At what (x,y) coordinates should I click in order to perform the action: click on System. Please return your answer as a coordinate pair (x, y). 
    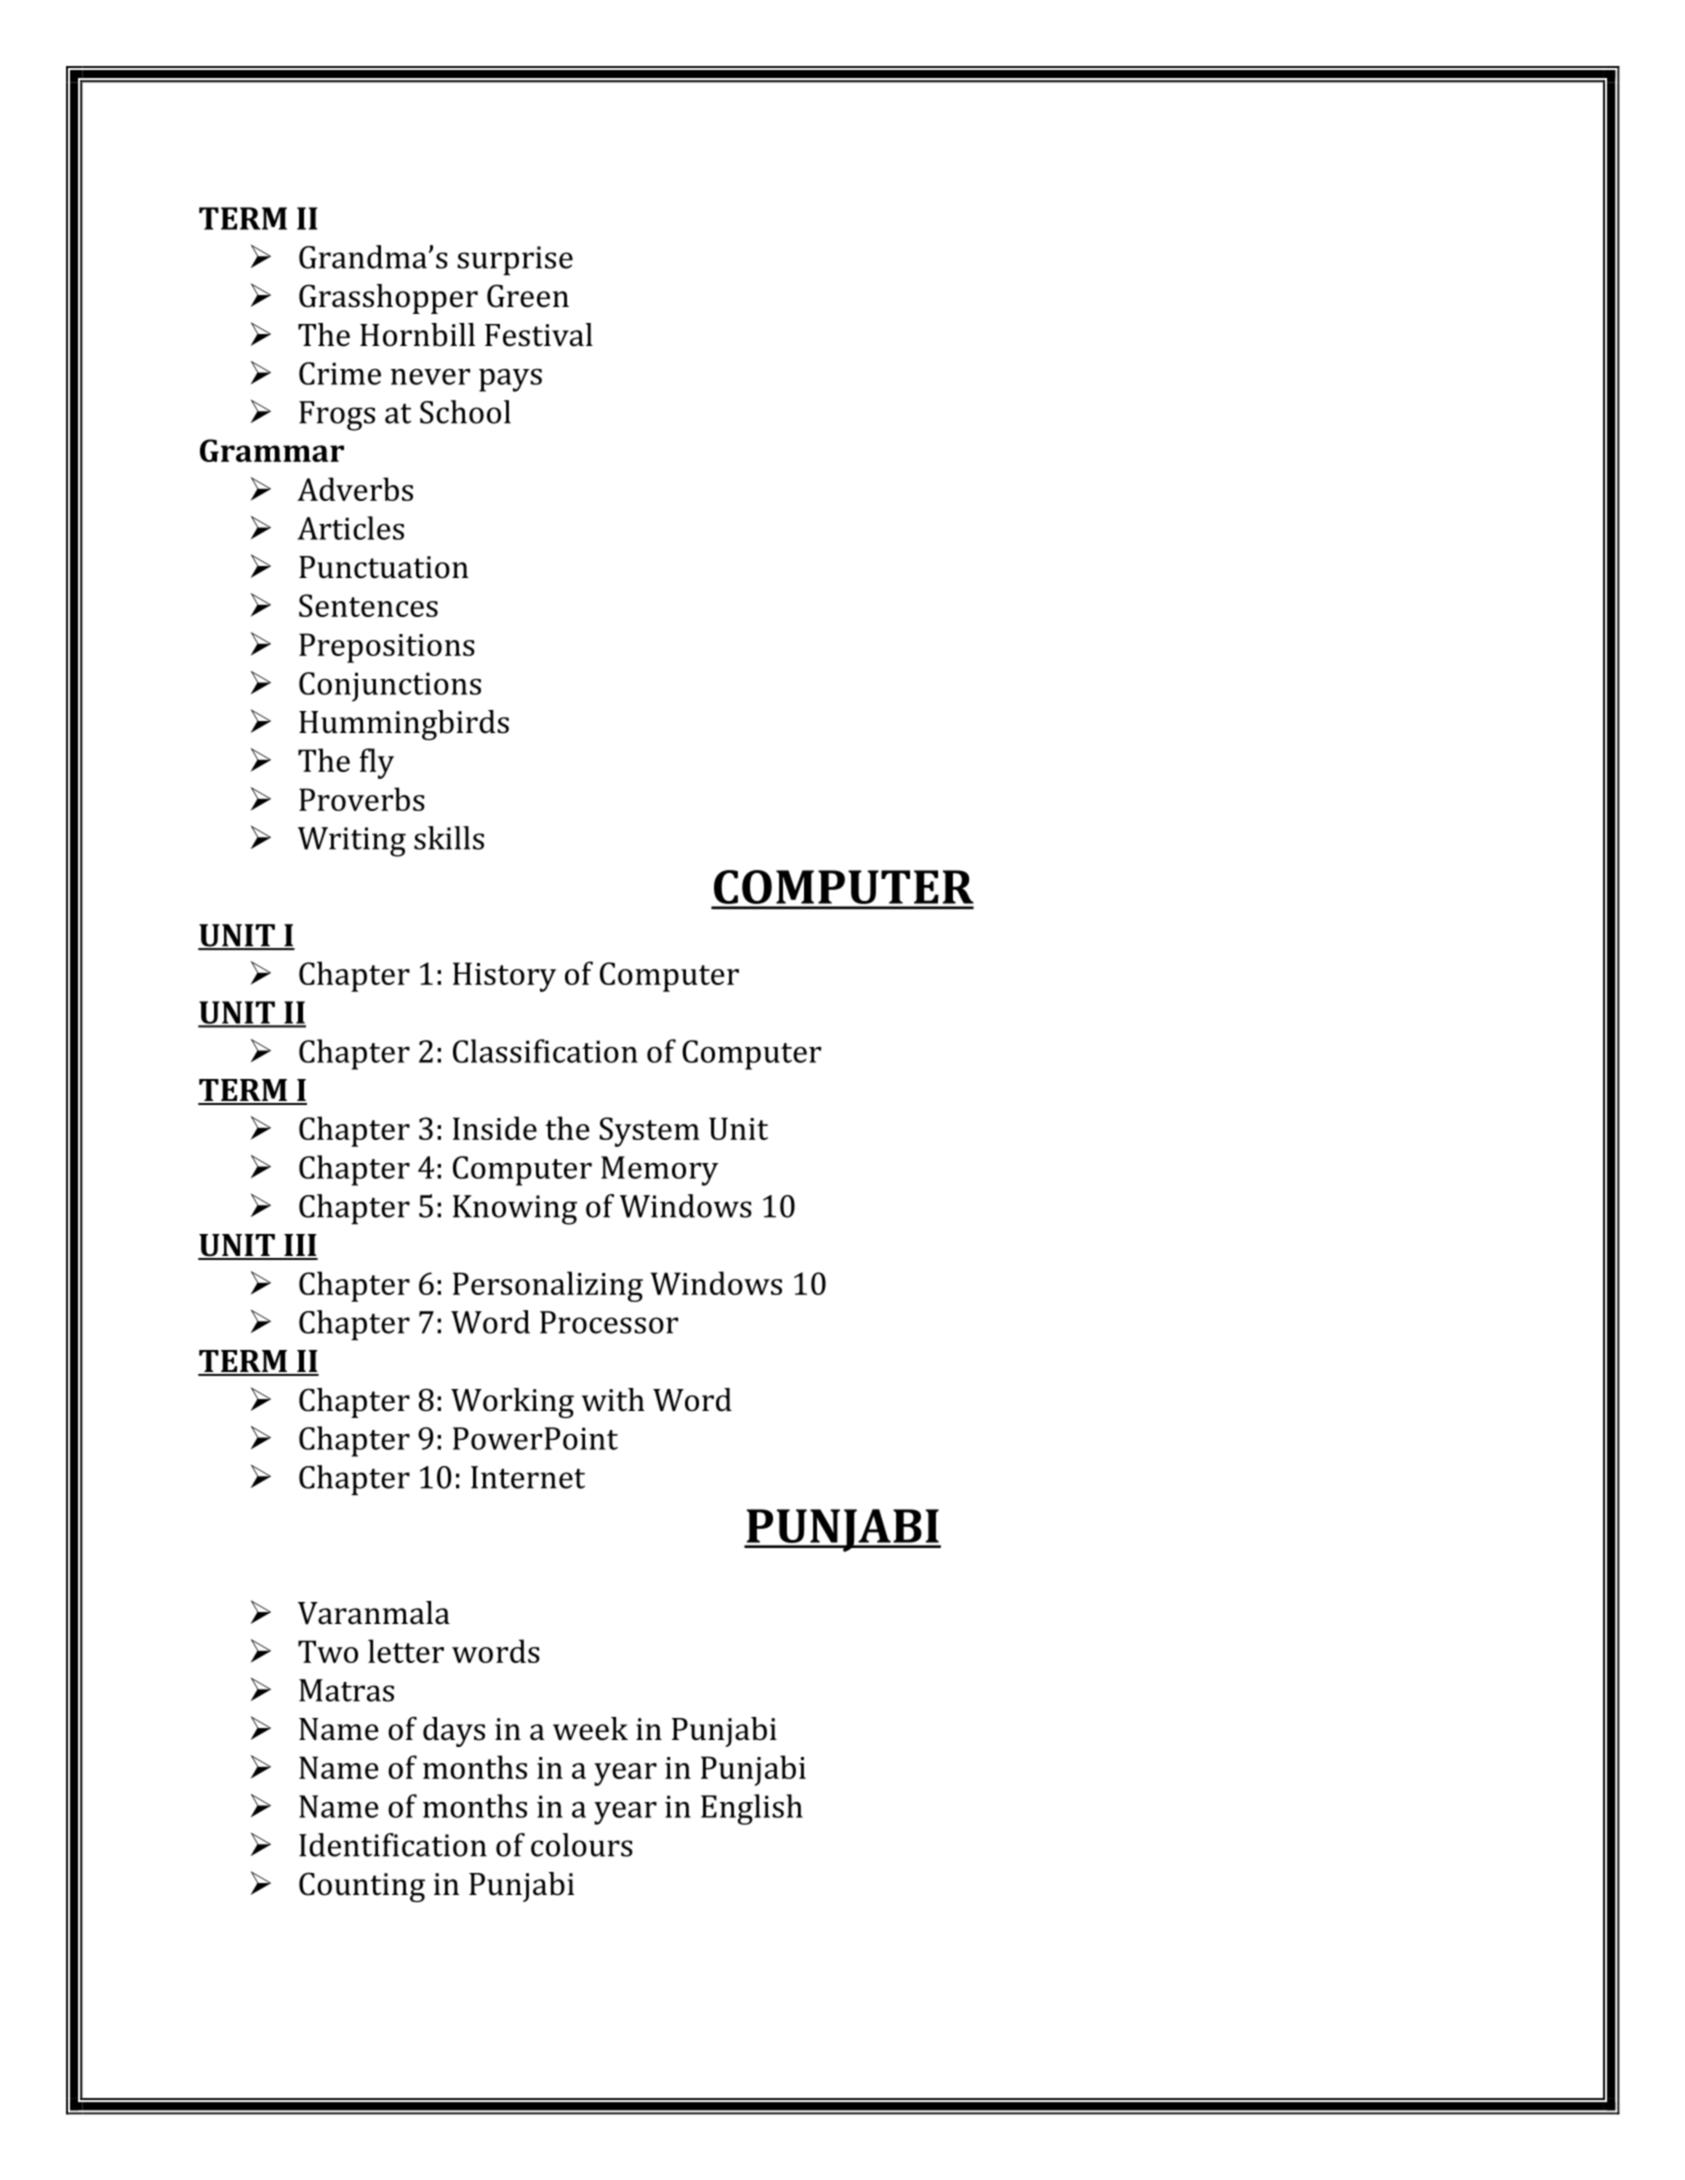
    Looking at the image, I should click on (650, 1132).
